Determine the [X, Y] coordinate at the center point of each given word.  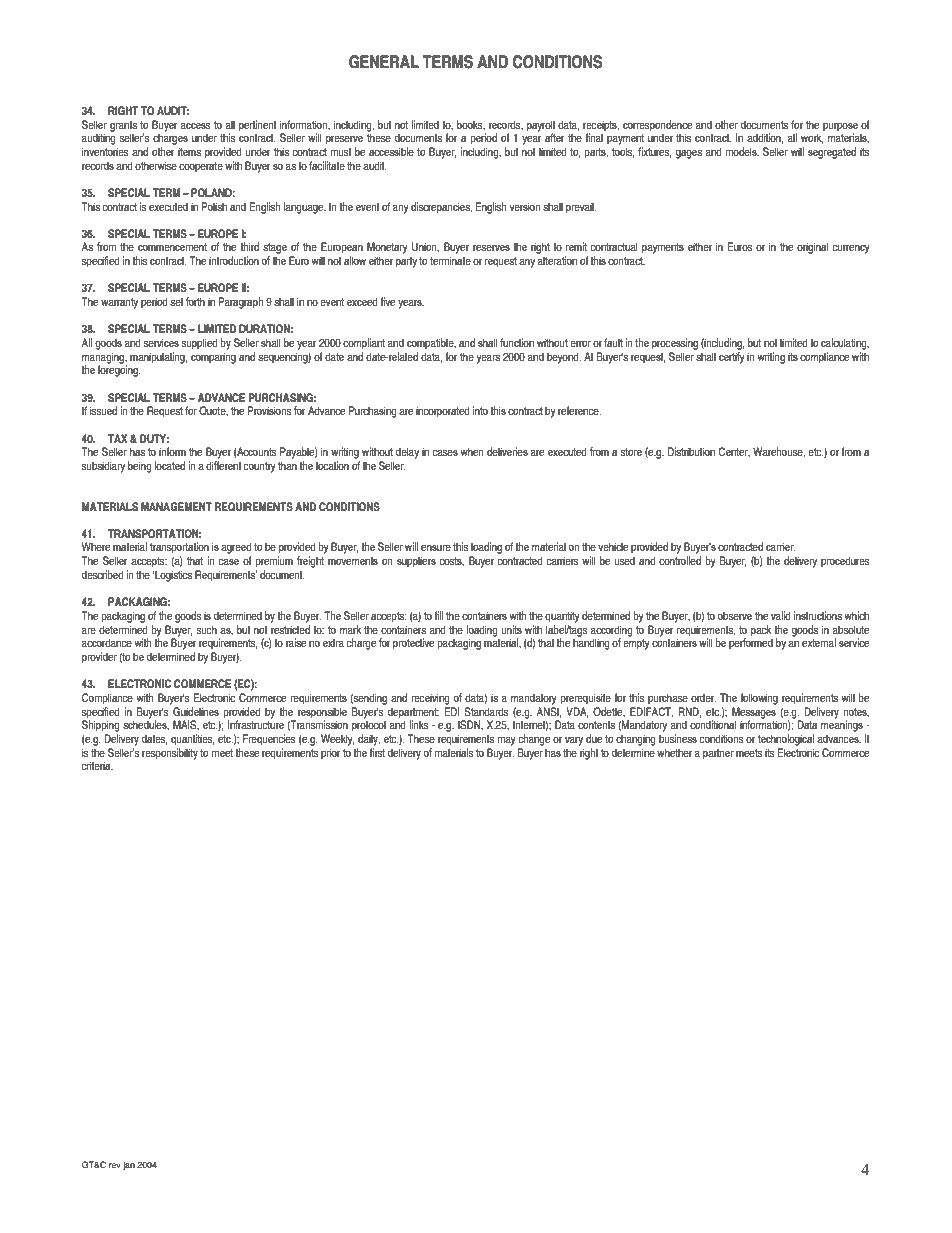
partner [718, 754]
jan [129, 1165]
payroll [541, 127]
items [189, 151]
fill [438, 615]
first [377, 752]
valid [781, 615]
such [207, 629]
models [742, 151]
